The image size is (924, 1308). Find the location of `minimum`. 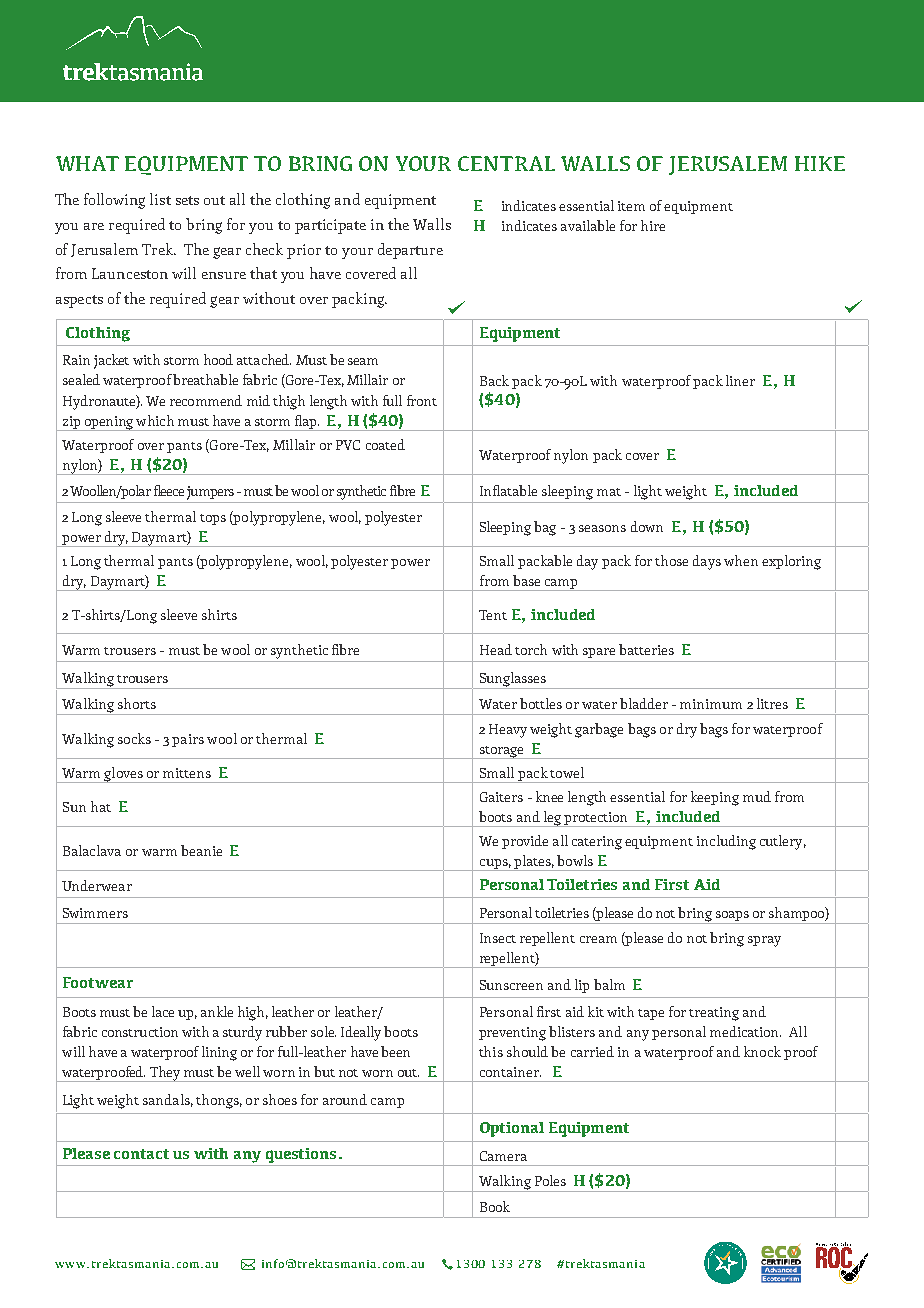

minimum is located at coordinates (711, 704).
